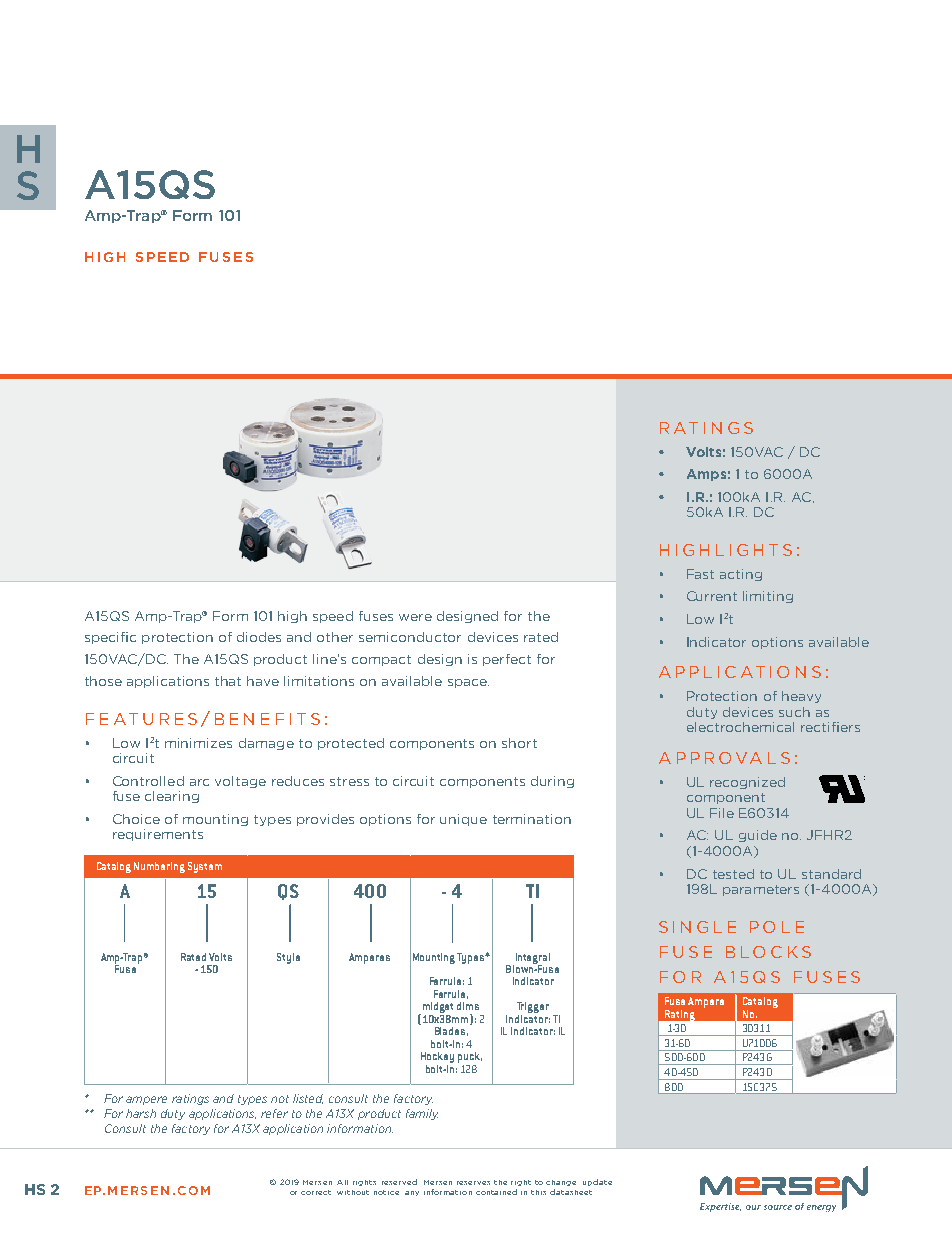 The height and width of the image is (1233, 952). What do you see at coordinates (533, 1009) in the image?
I see `Trigger` at bounding box center [533, 1009].
